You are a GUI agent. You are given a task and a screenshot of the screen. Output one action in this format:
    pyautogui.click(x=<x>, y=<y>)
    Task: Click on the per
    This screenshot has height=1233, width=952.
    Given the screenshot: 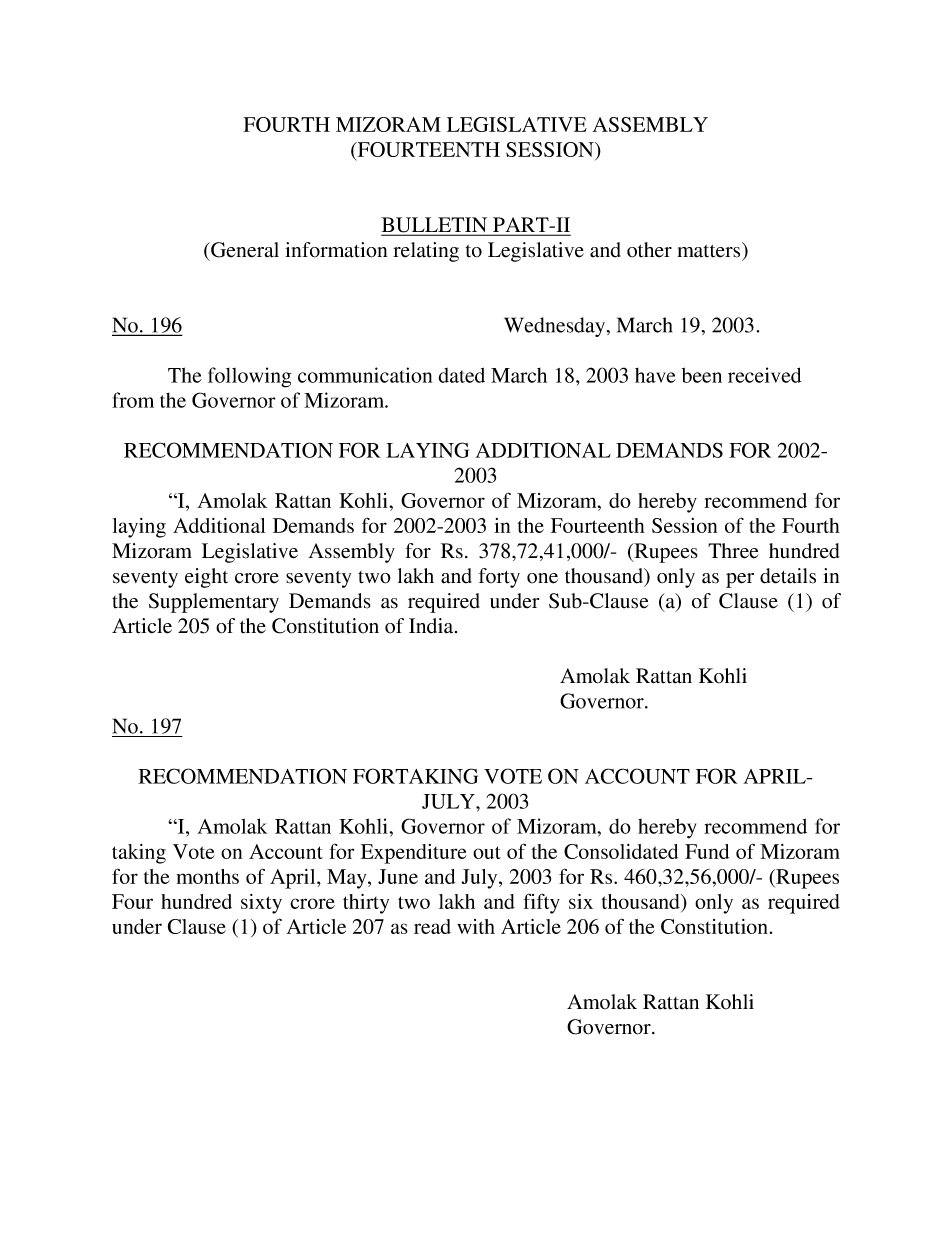 What is the action you would take?
    pyautogui.click(x=740, y=580)
